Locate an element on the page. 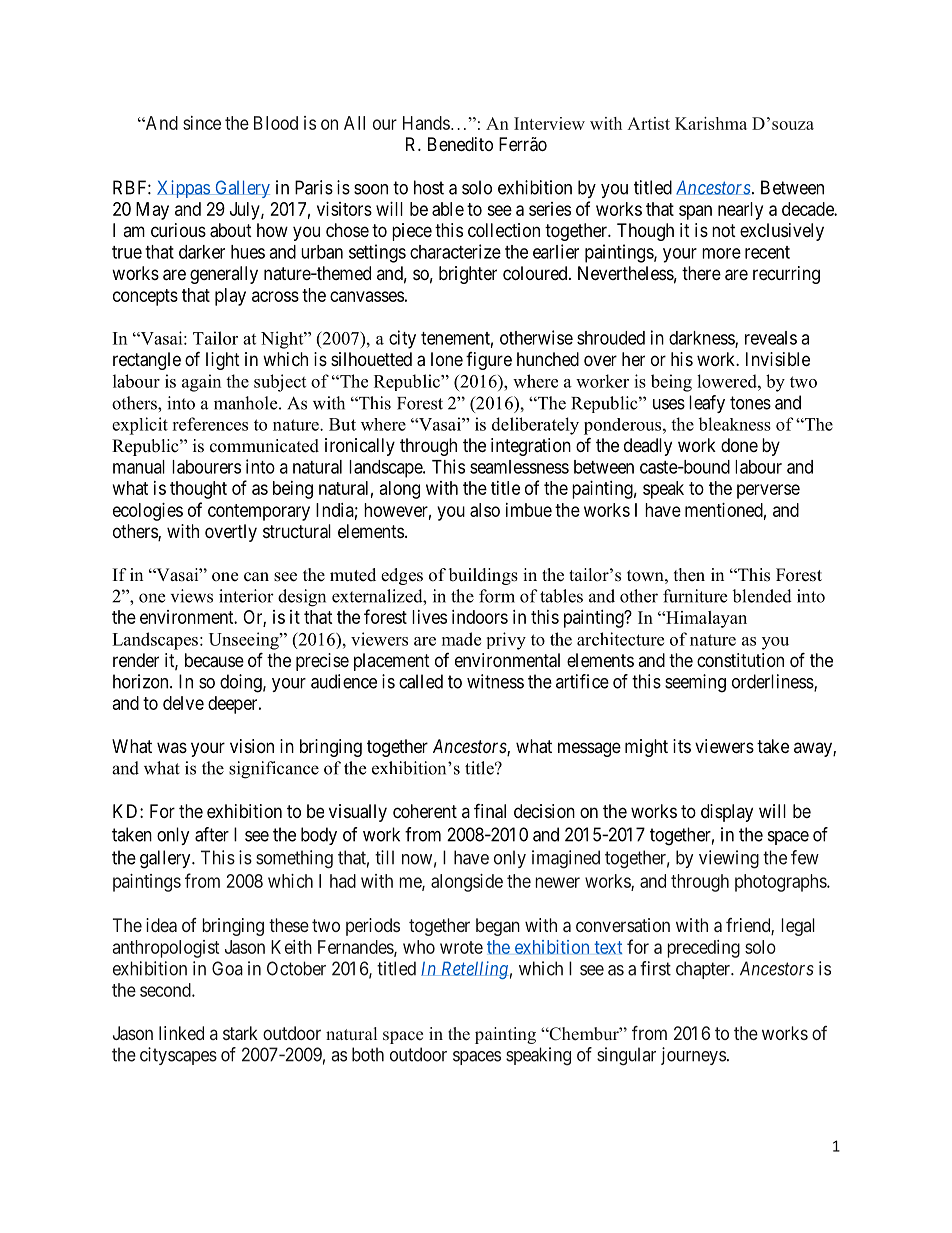 This document has width=952, height=1233. Retelling is located at coordinates (473, 970).
